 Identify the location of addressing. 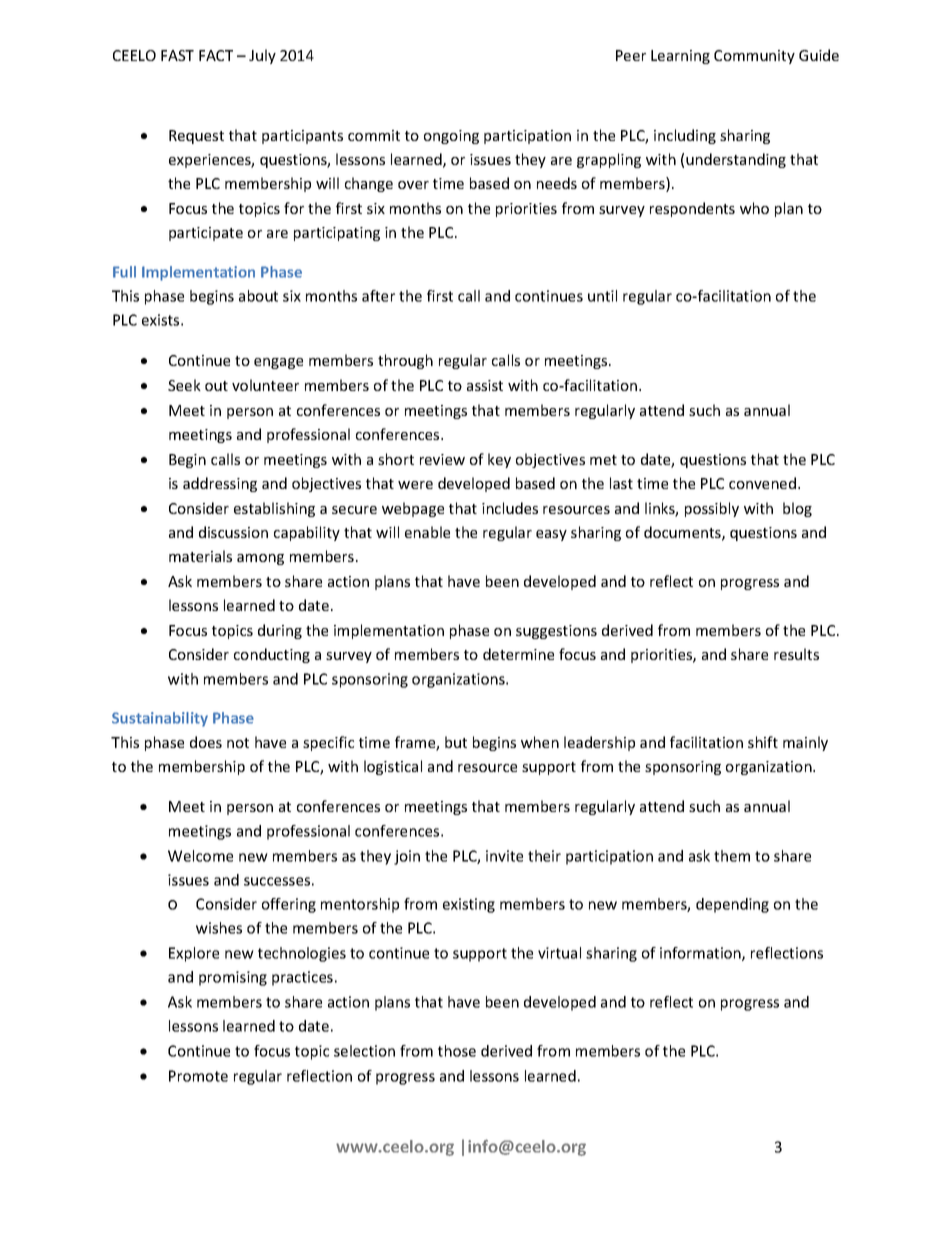
(220, 484).
